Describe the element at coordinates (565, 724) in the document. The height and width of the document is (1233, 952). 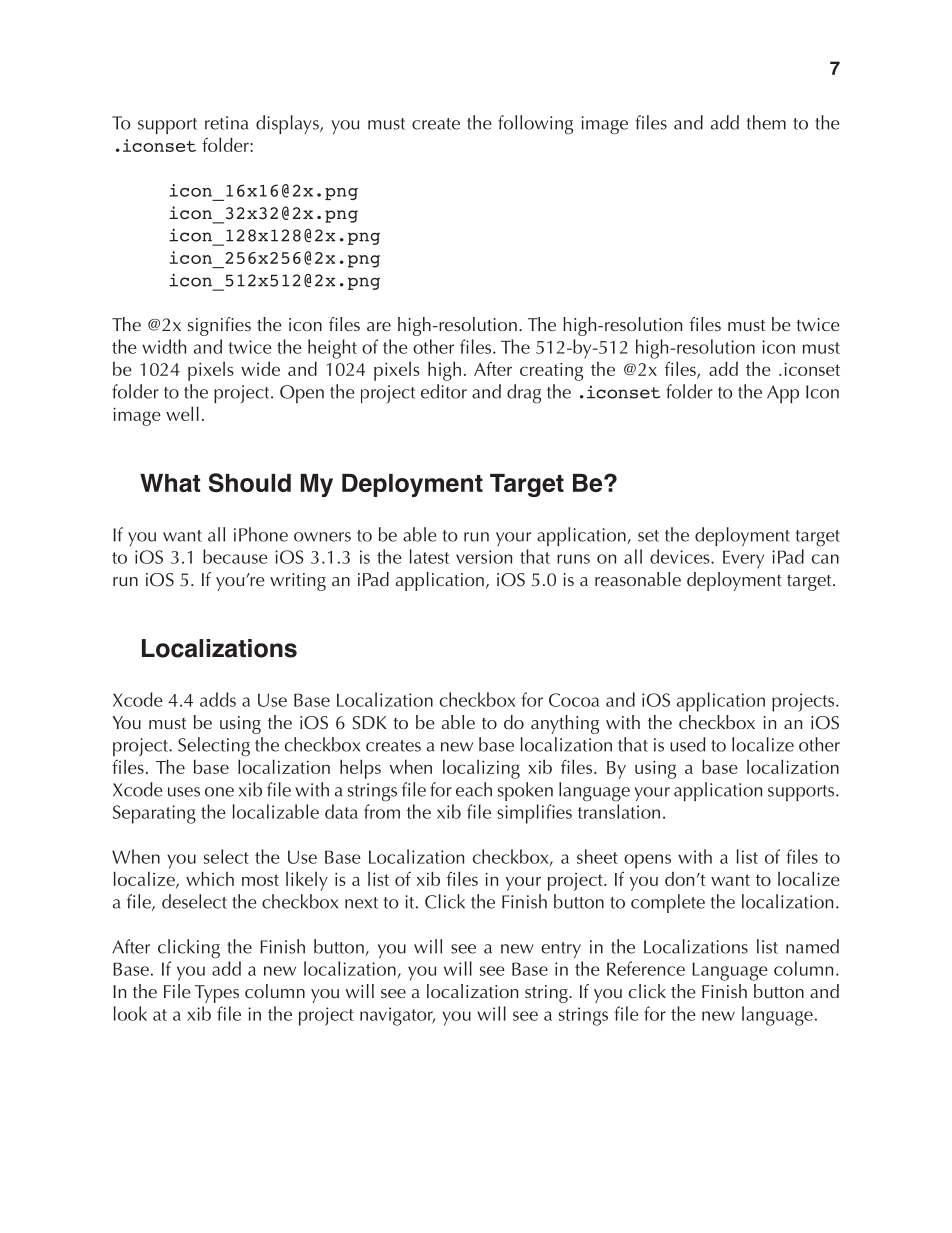
I see `anything` at that location.
